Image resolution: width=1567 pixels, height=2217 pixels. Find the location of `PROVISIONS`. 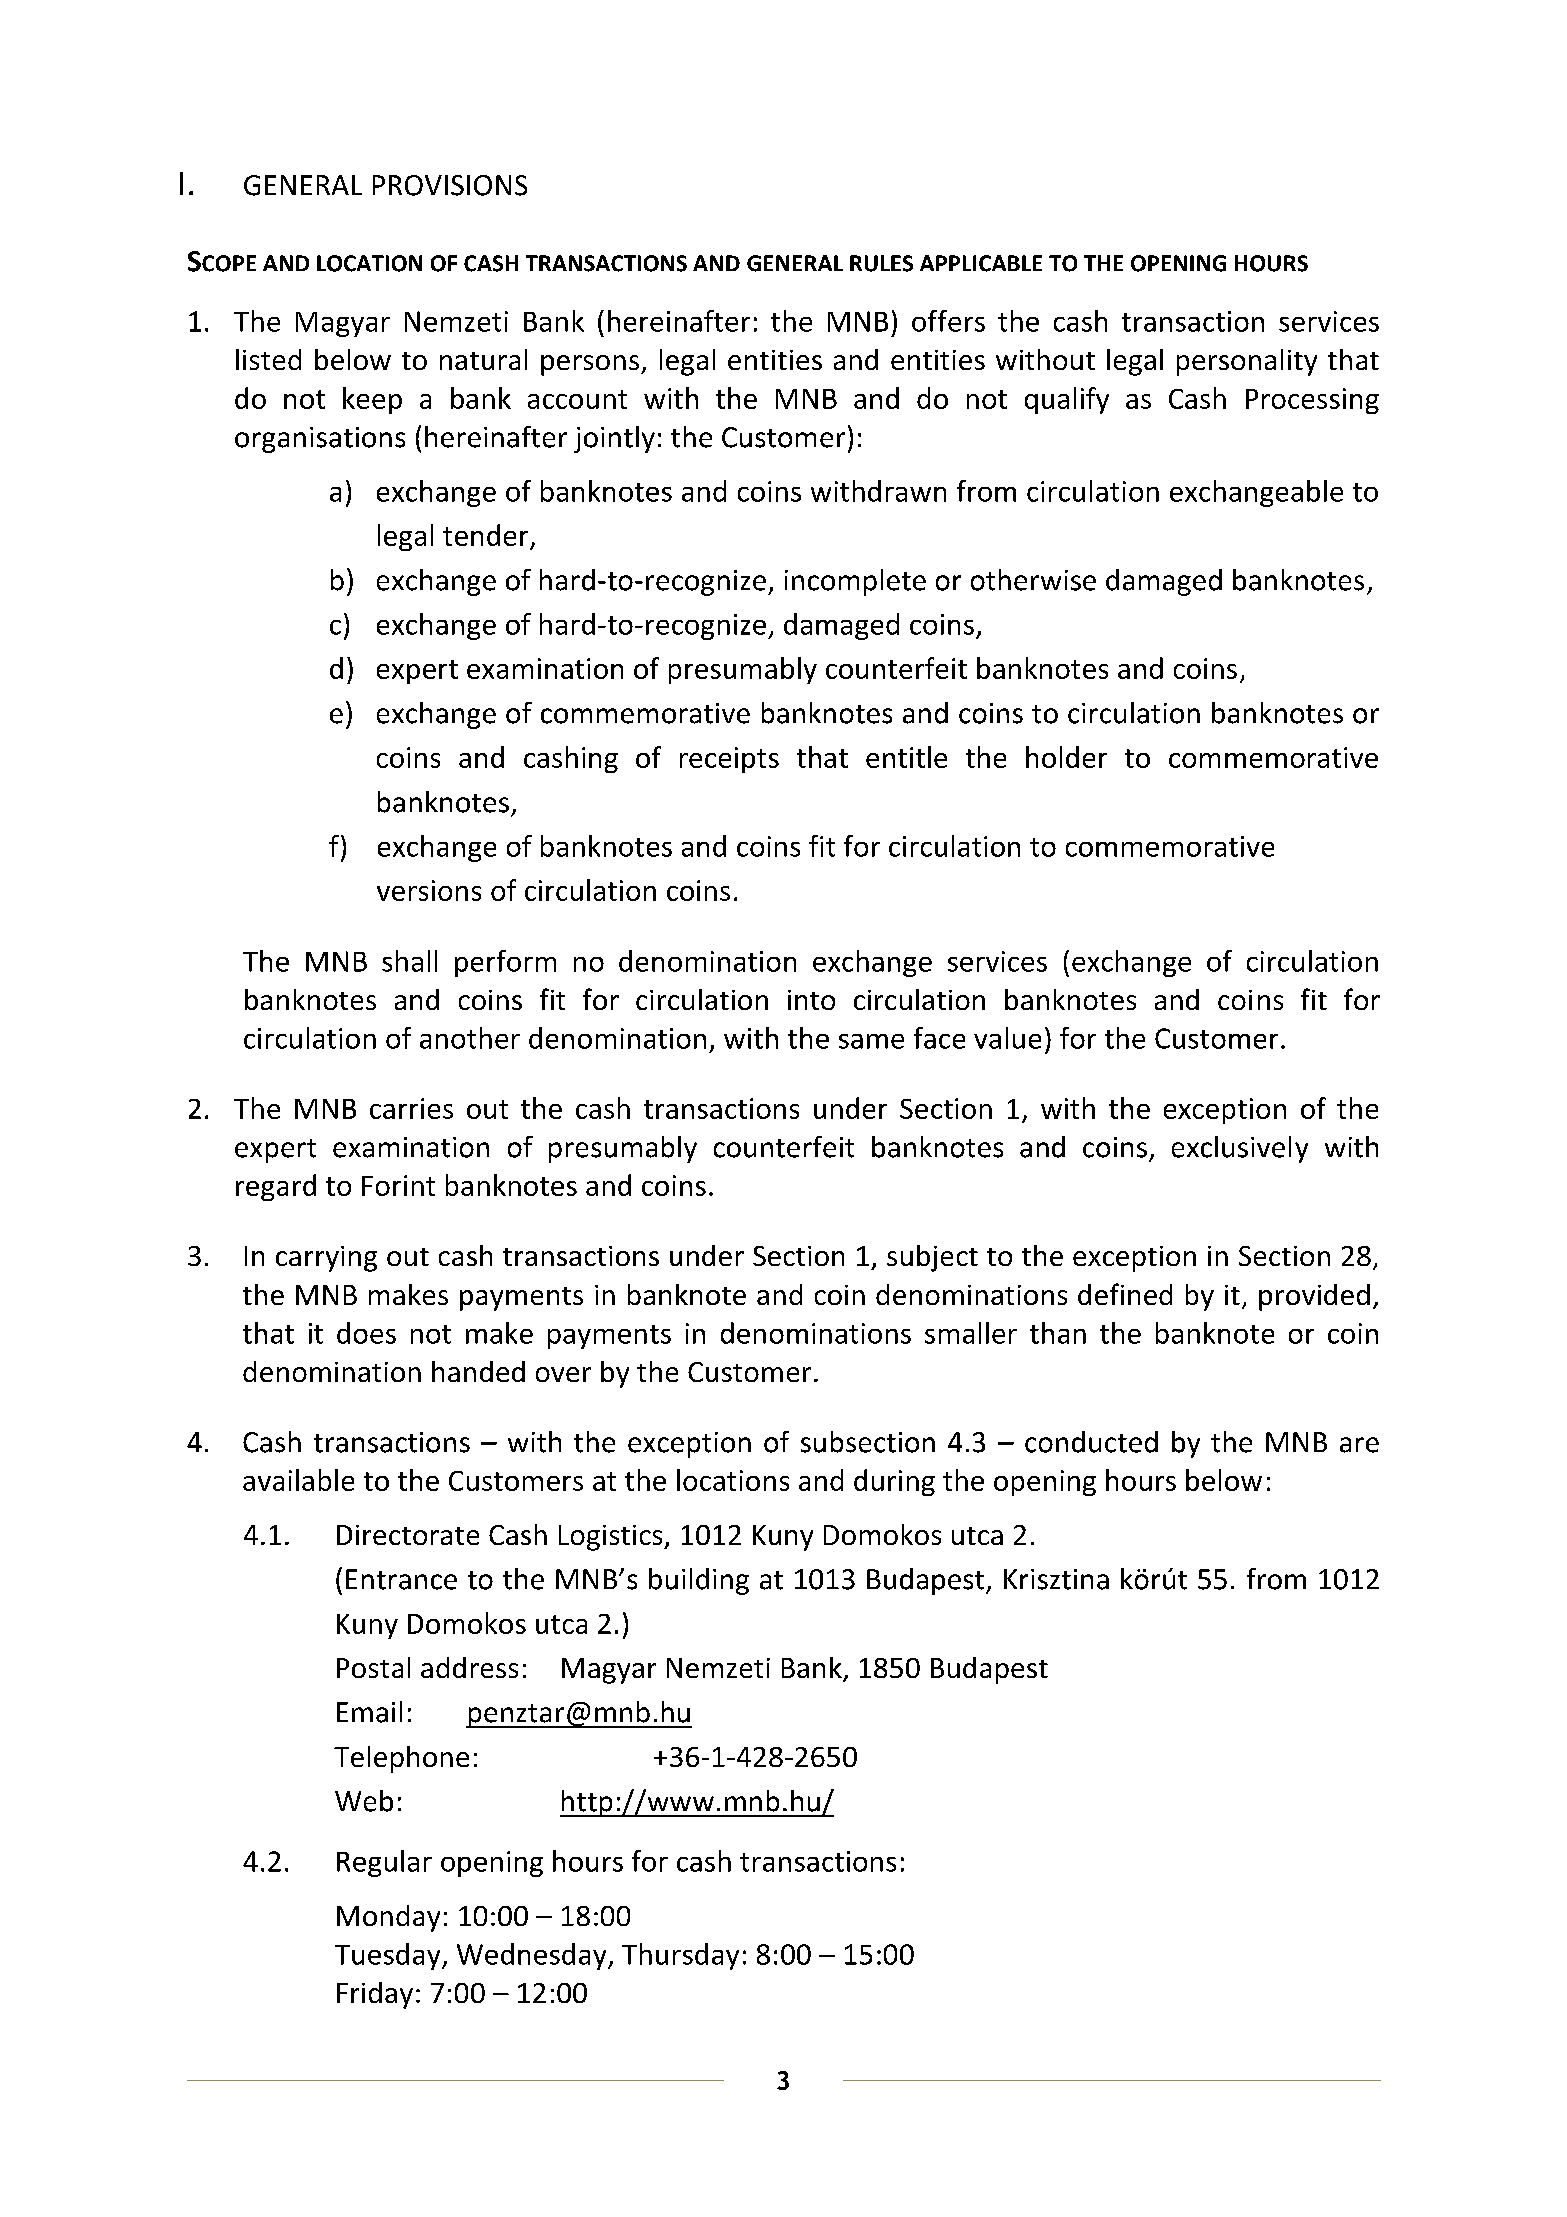

PROVISIONS is located at coordinates (450, 185).
